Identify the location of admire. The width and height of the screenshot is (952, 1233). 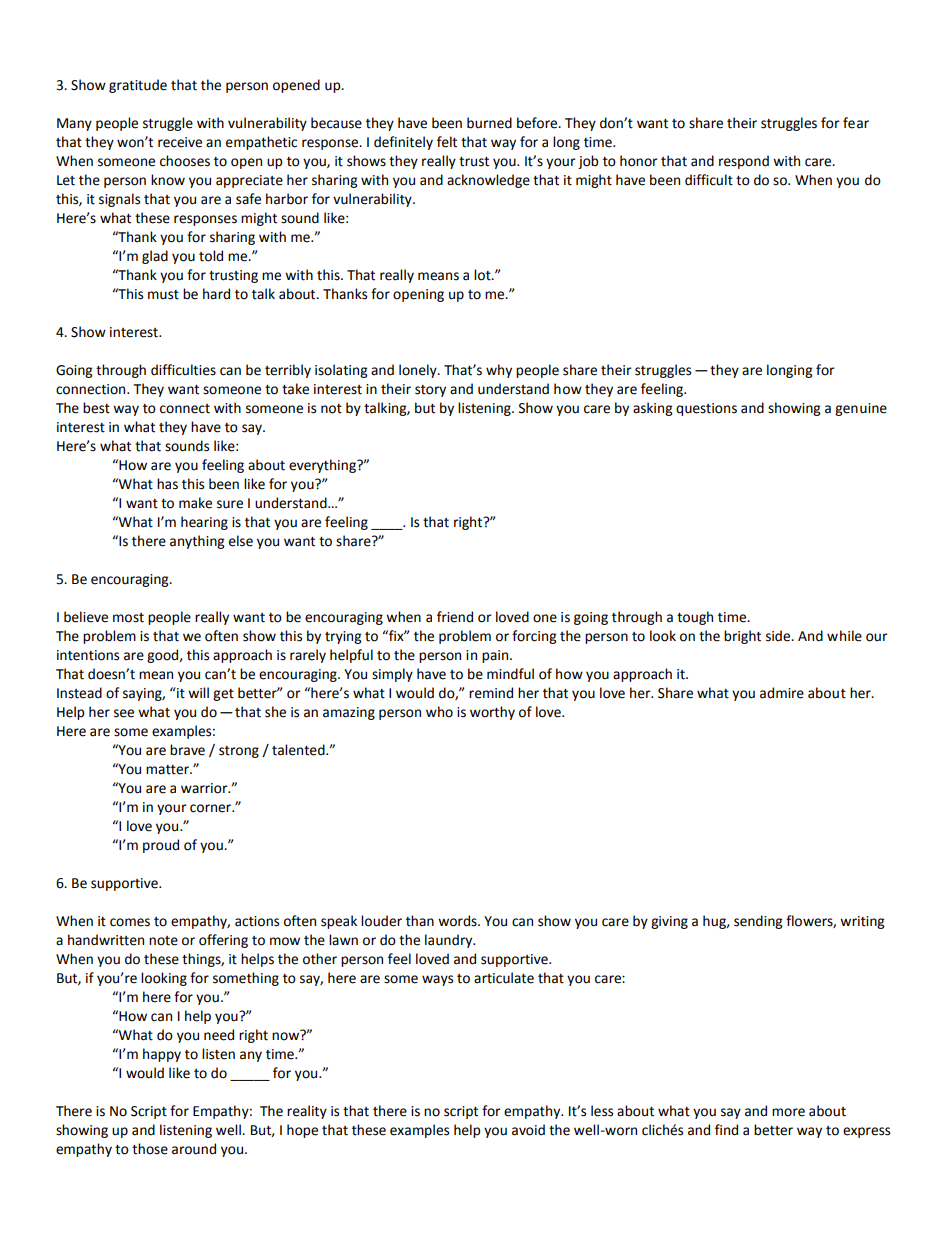
(782, 693).
